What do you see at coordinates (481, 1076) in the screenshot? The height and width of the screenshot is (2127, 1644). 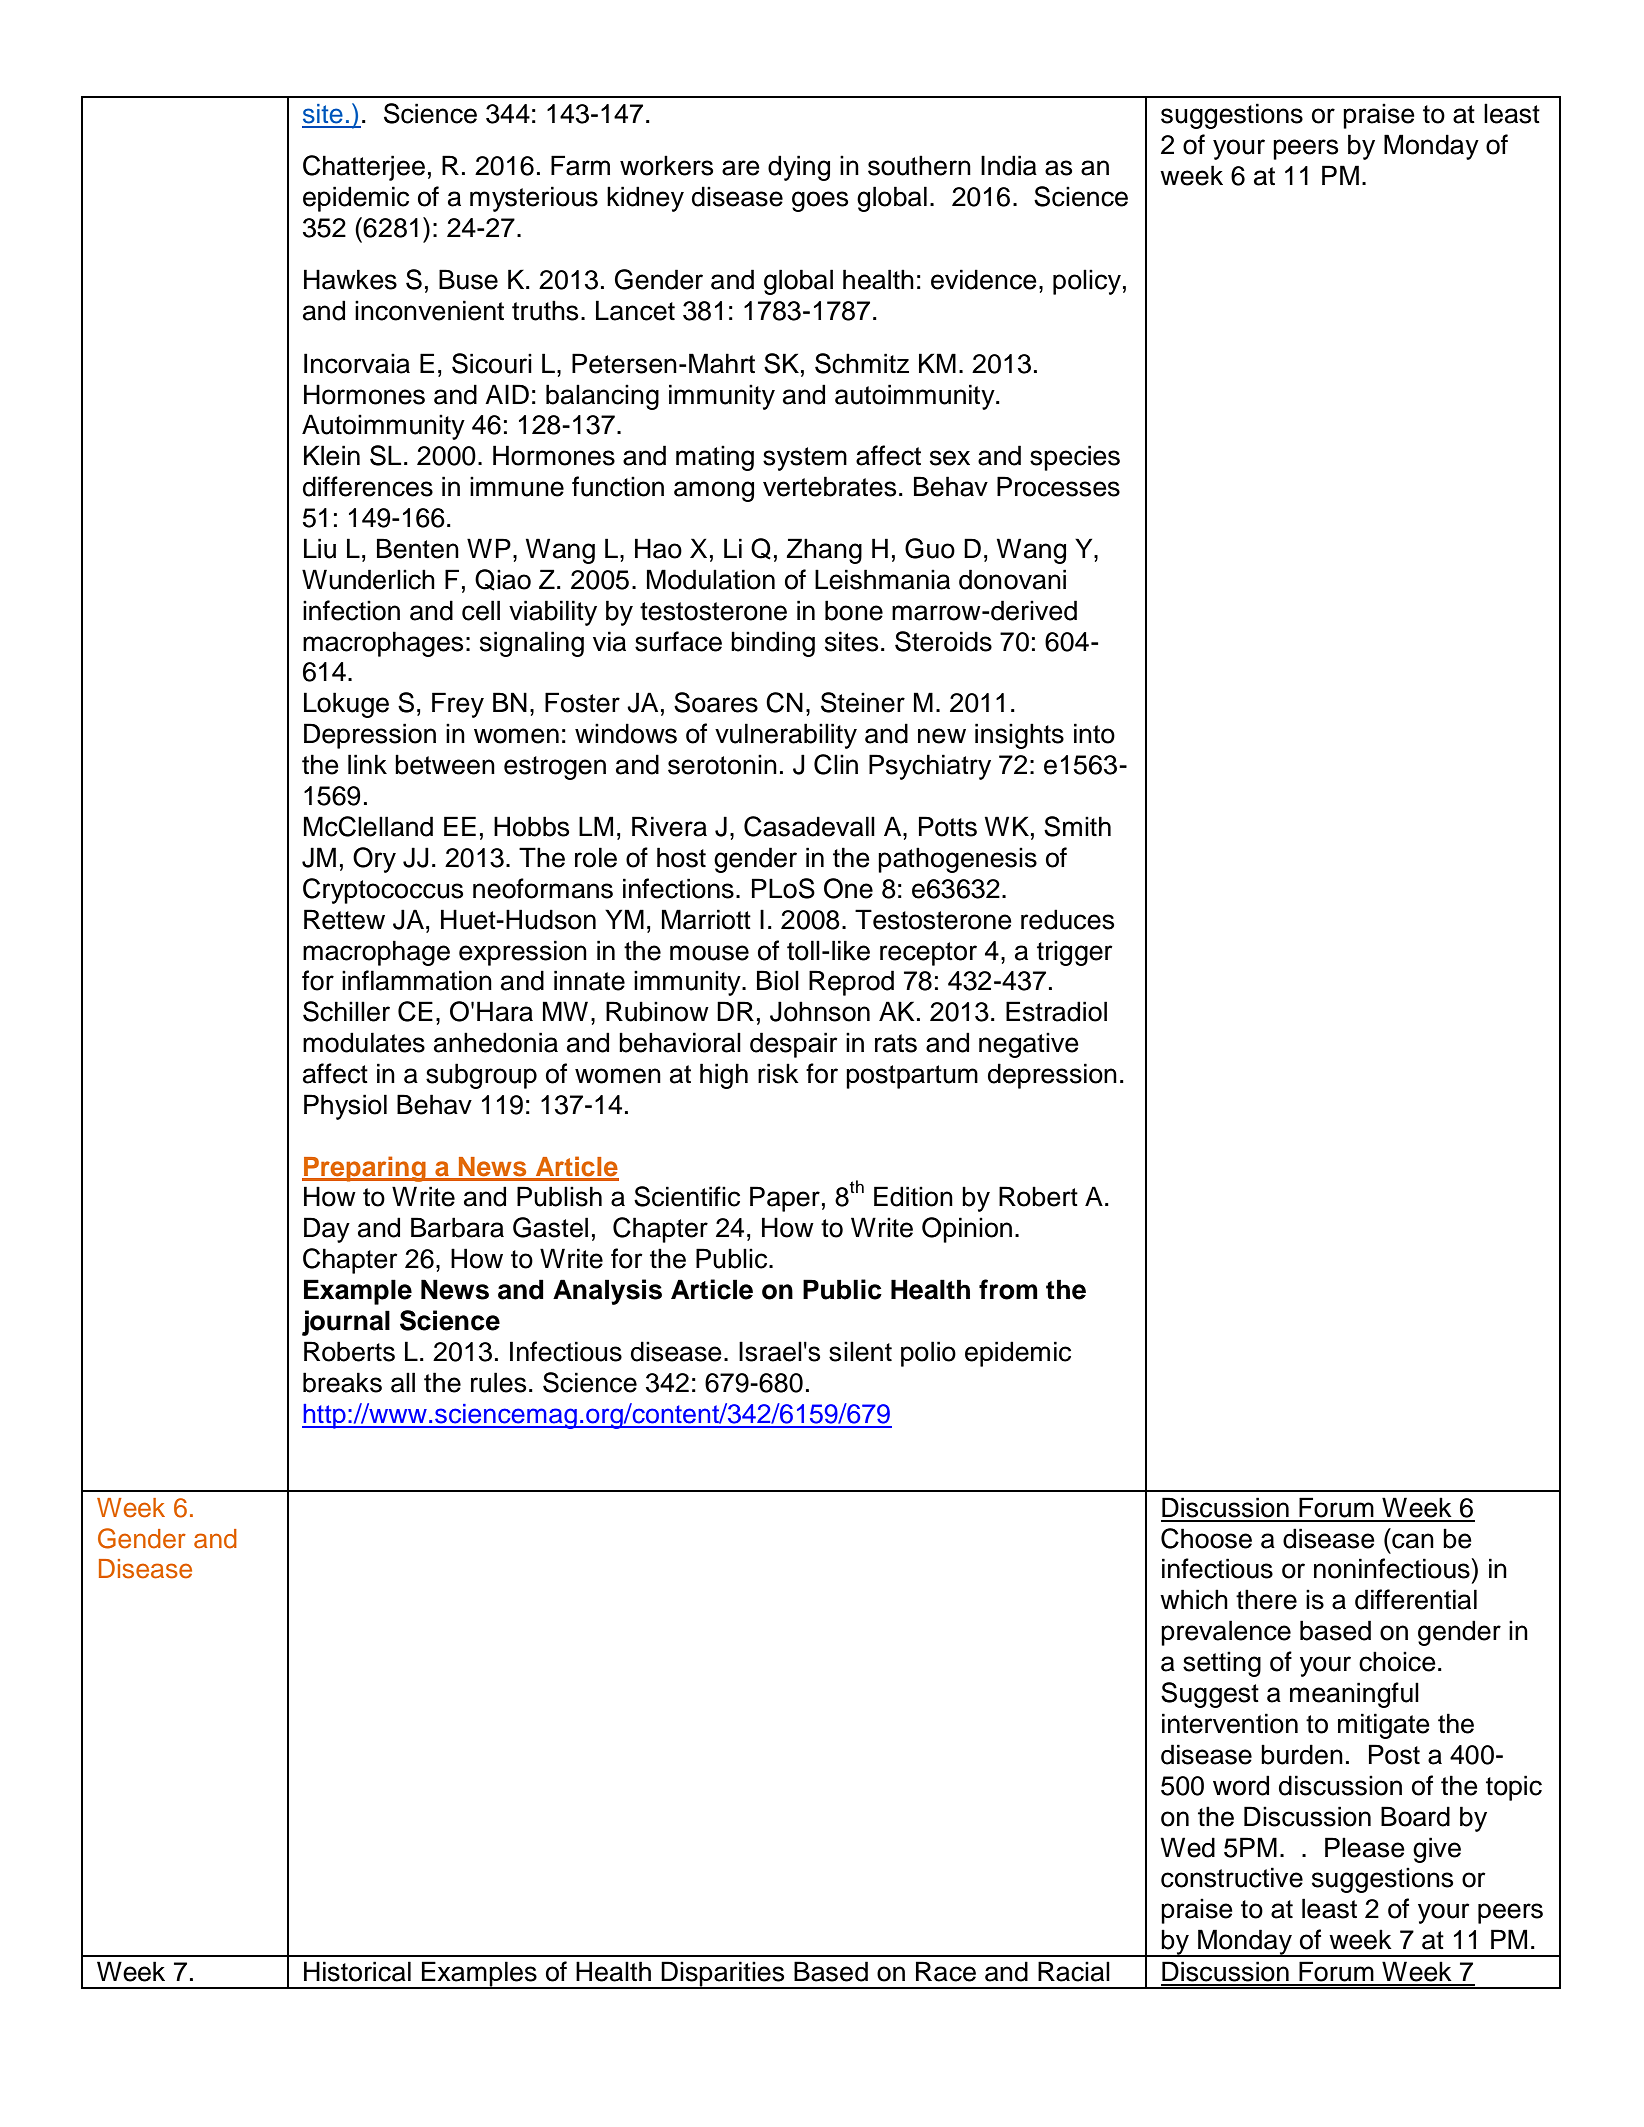 I see `subgroup` at bounding box center [481, 1076].
